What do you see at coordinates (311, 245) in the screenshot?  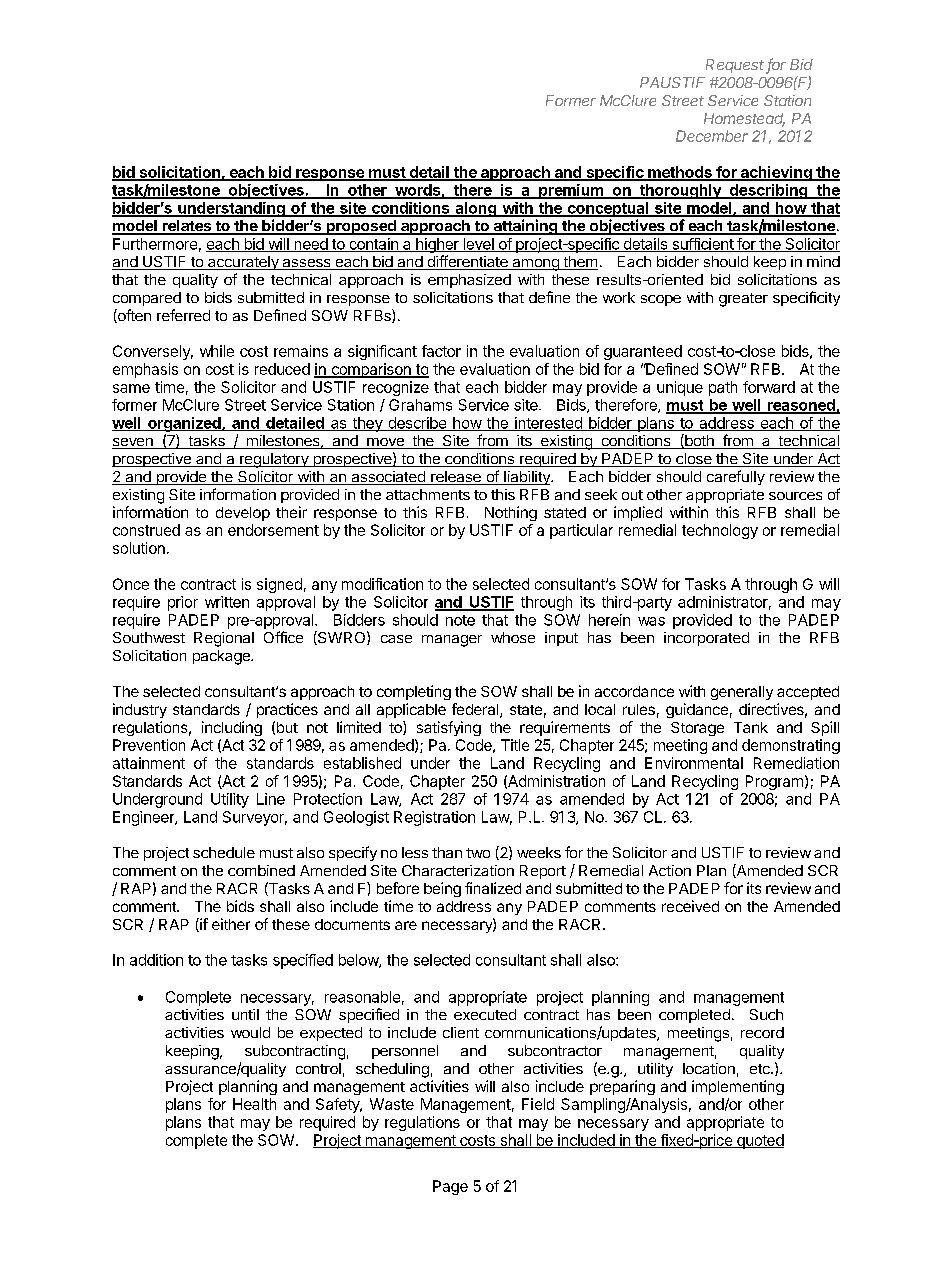 I see `need` at bounding box center [311, 245].
